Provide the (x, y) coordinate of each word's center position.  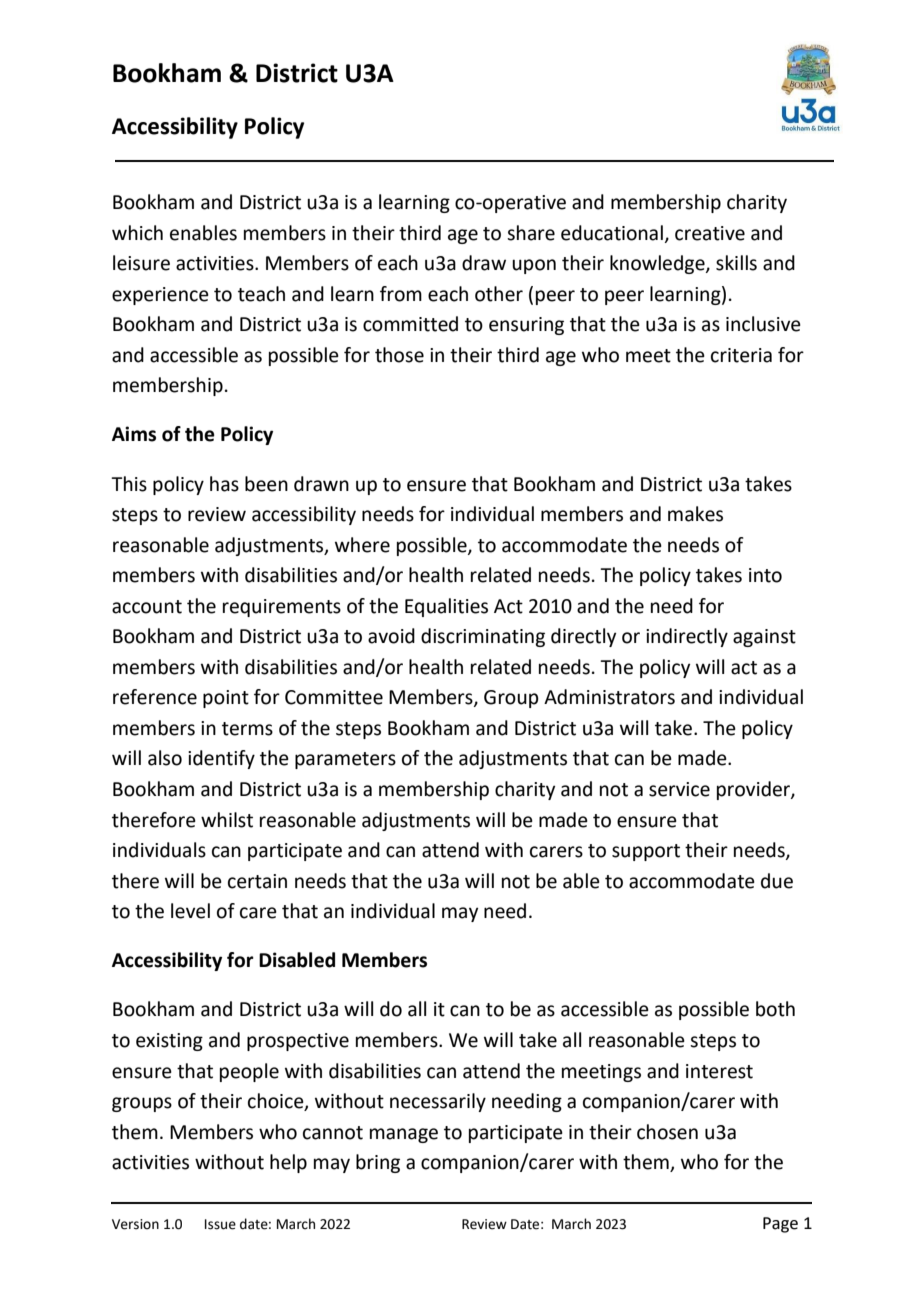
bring (378, 1163)
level (190, 911)
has (224, 484)
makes (695, 514)
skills (736, 263)
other (499, 294)
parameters (345, 760)
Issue (220, 1224)
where (362, 545)
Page (780, 1225)
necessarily (438, 1102)
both (775, 1009)
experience (160, 296)
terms (247, 729)
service (679, 789)
